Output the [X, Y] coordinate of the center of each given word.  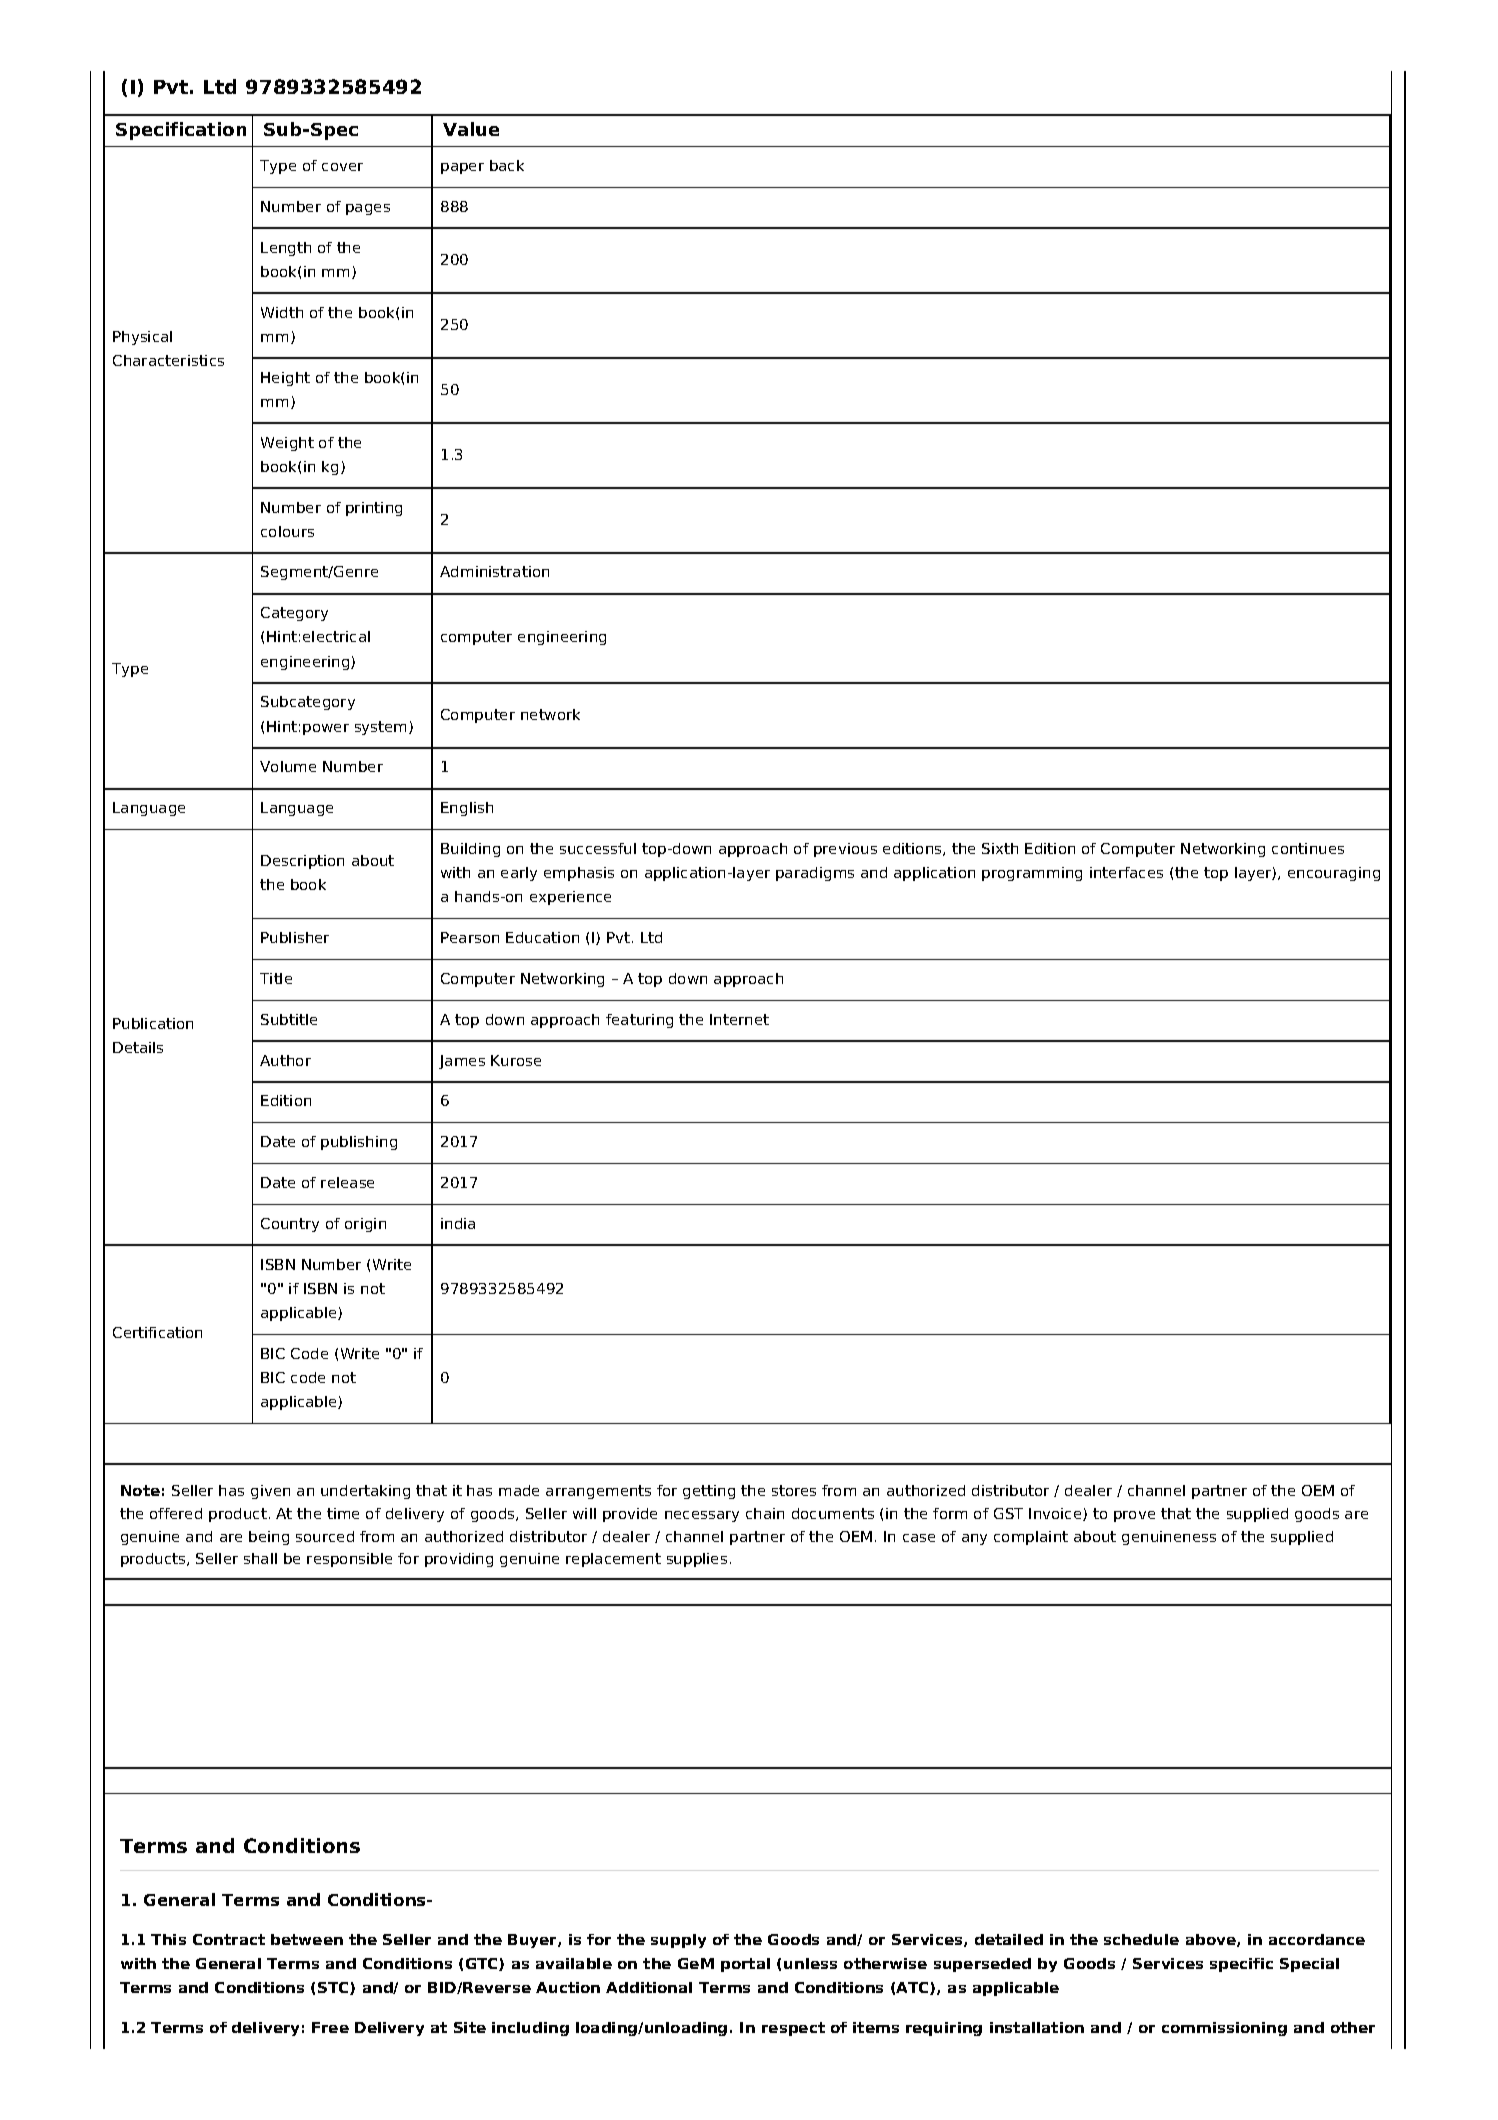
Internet [739, 1019]
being [269, 1538]
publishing [359, 1143]
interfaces [1126, 872]
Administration [494, 571]
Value [471, 129]
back [507, 165]
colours [287, 531]
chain [765, 1513]
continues [1308, 848]
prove [1134, 1516]
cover [342, 167]
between [307, 1939]
